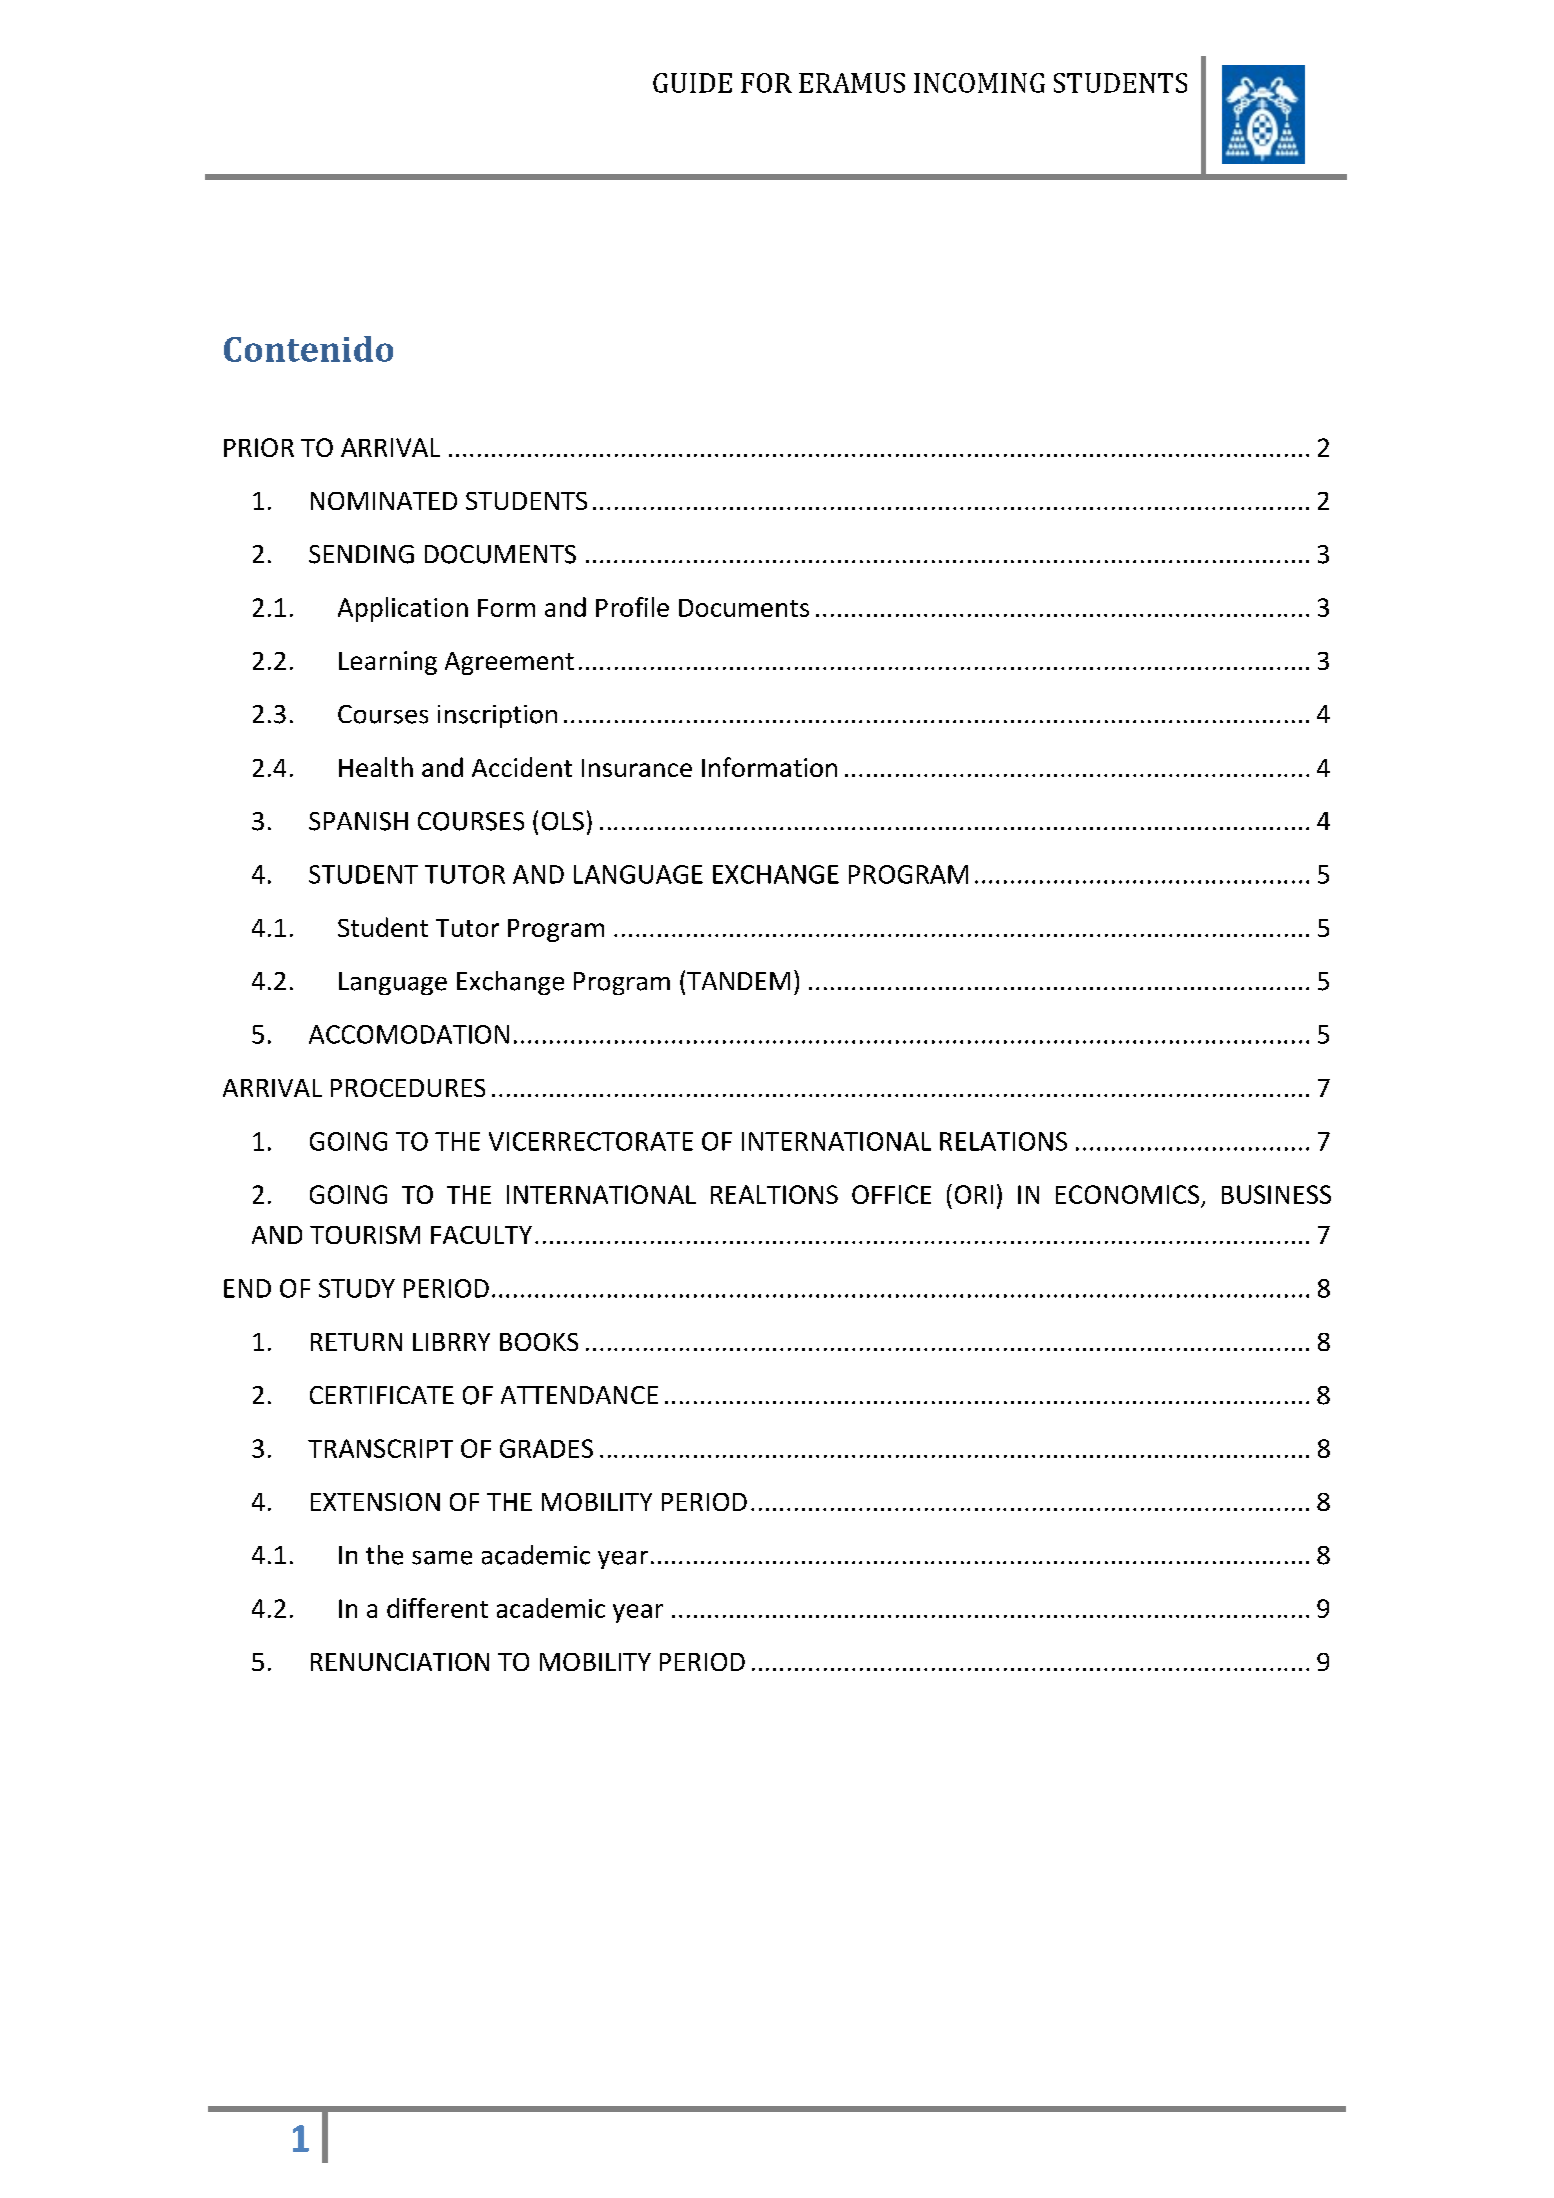 The width and height of the image is (1554, 2198). I want to click on GRADES, so click(546, 1448).
